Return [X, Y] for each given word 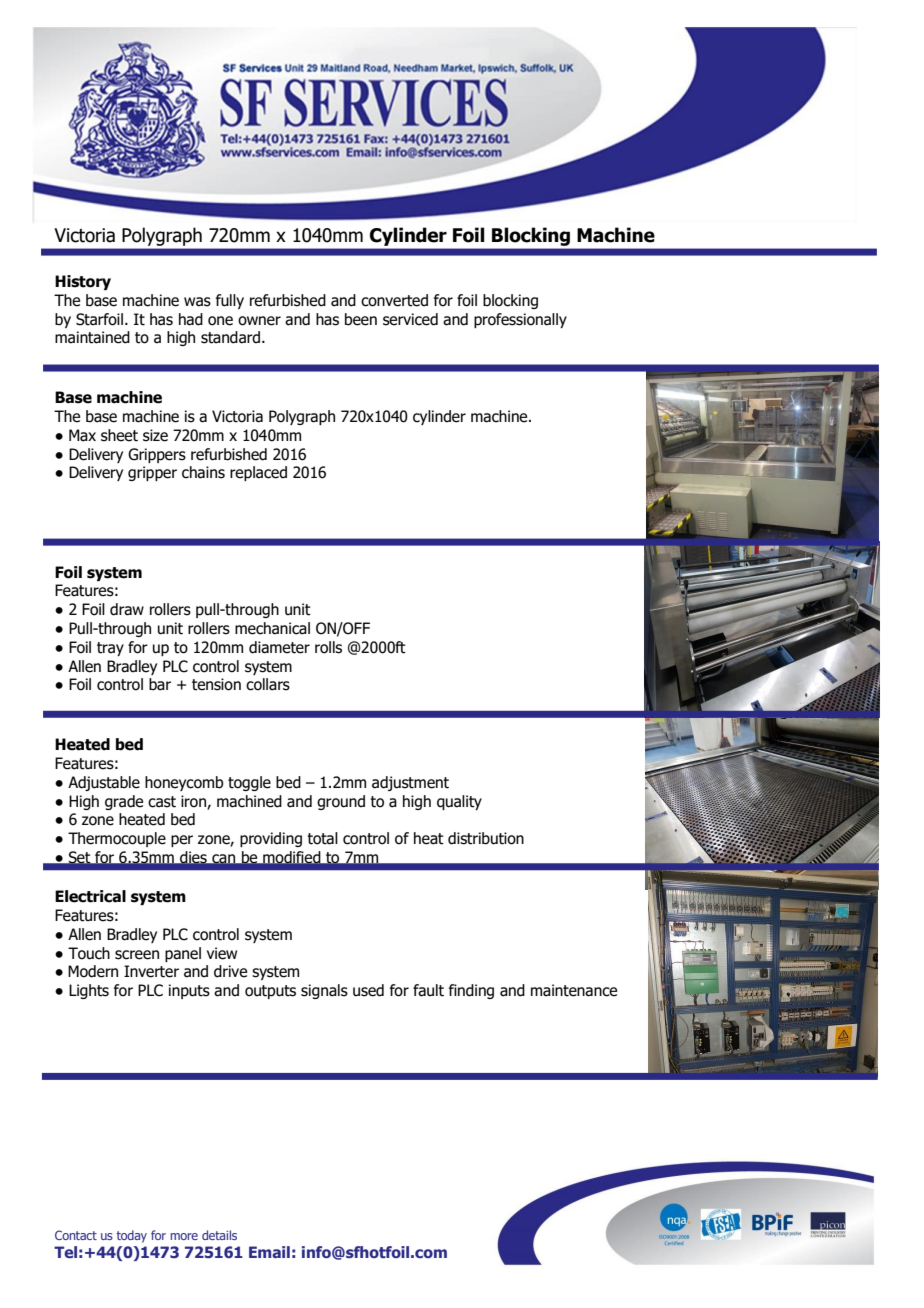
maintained [92, 337]
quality [459, 802]
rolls [328, 647]
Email [269, 1252]
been [361, 319]
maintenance [574, 990]
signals [324, 991]
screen [137, 955]
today [132, 1236]
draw [127, 609]
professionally [520, 320]
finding [471, 991]
